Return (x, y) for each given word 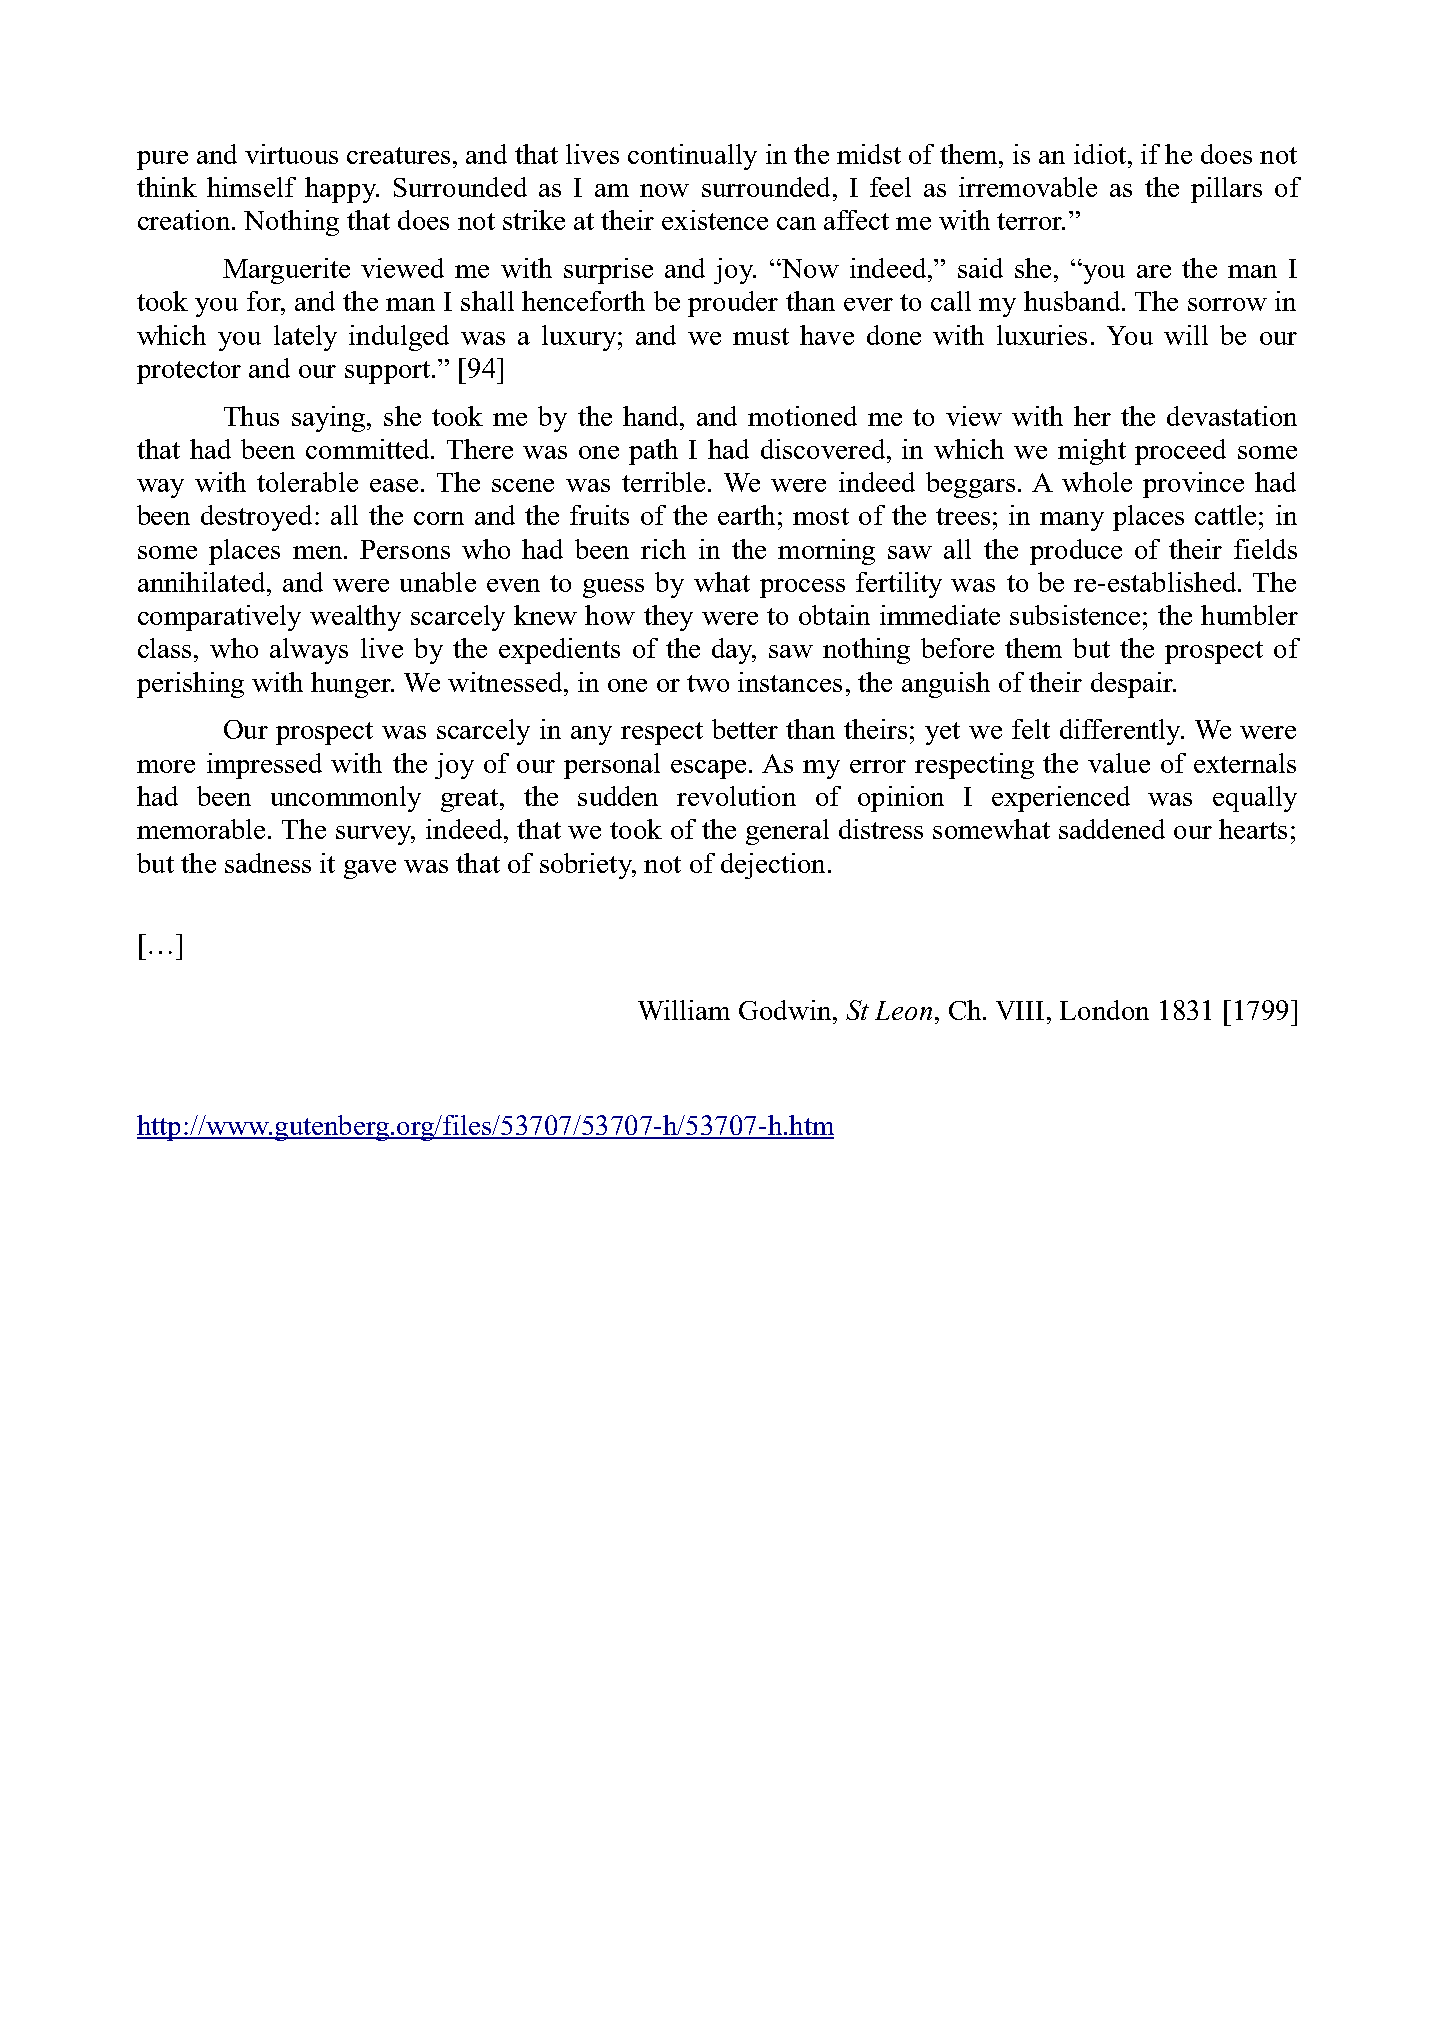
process (802, 588)
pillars (1226, 190)
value (1119, 763)
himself (251, 187)
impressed (264, 766)
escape (710, 769)
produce (1076, 552)
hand (652, 416)
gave (370, 869)
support (389, 372)
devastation (1232, 416)
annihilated (203, 582)
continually (692, 157)
